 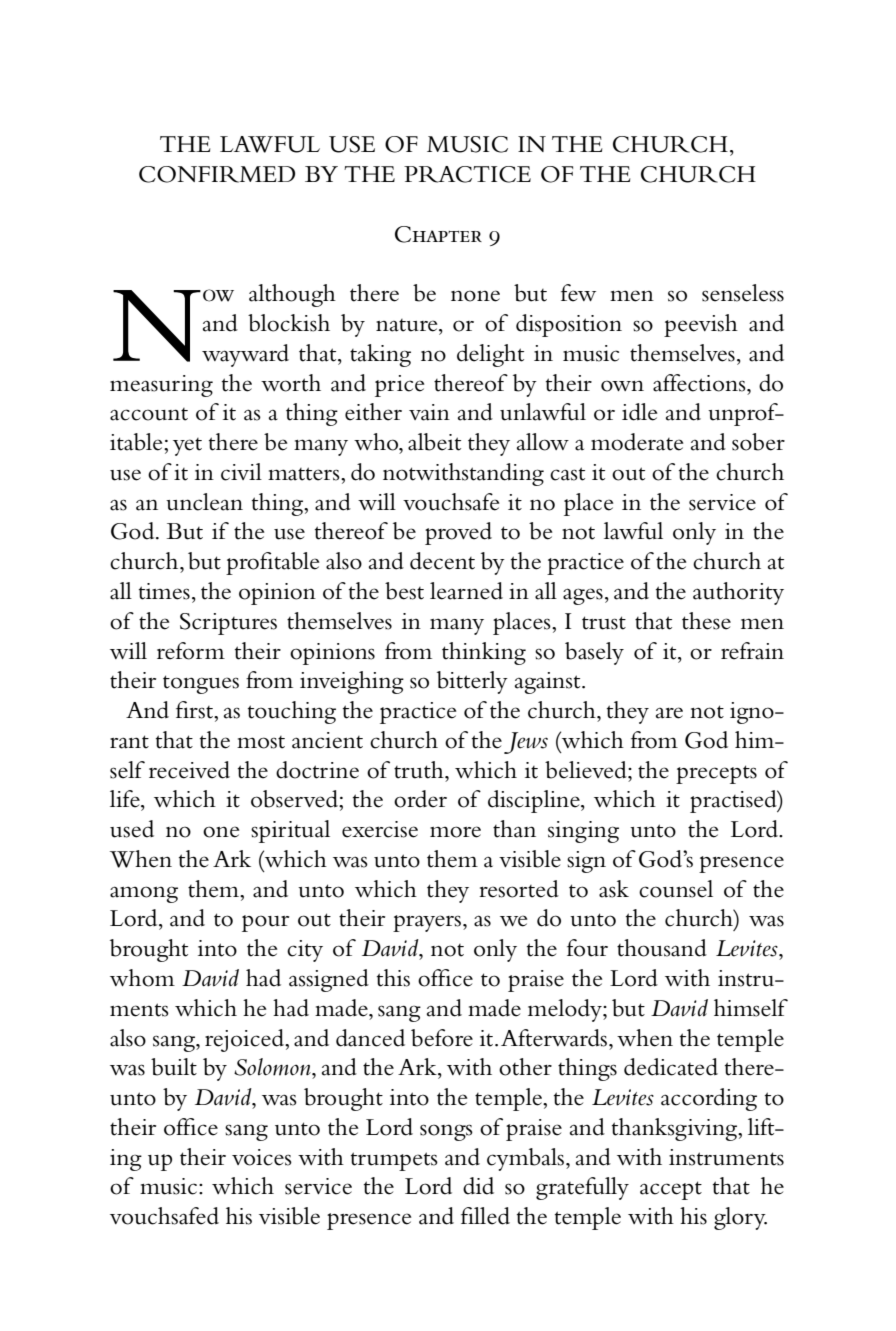 I want to click on senseless, so click(x=743, y=293).
